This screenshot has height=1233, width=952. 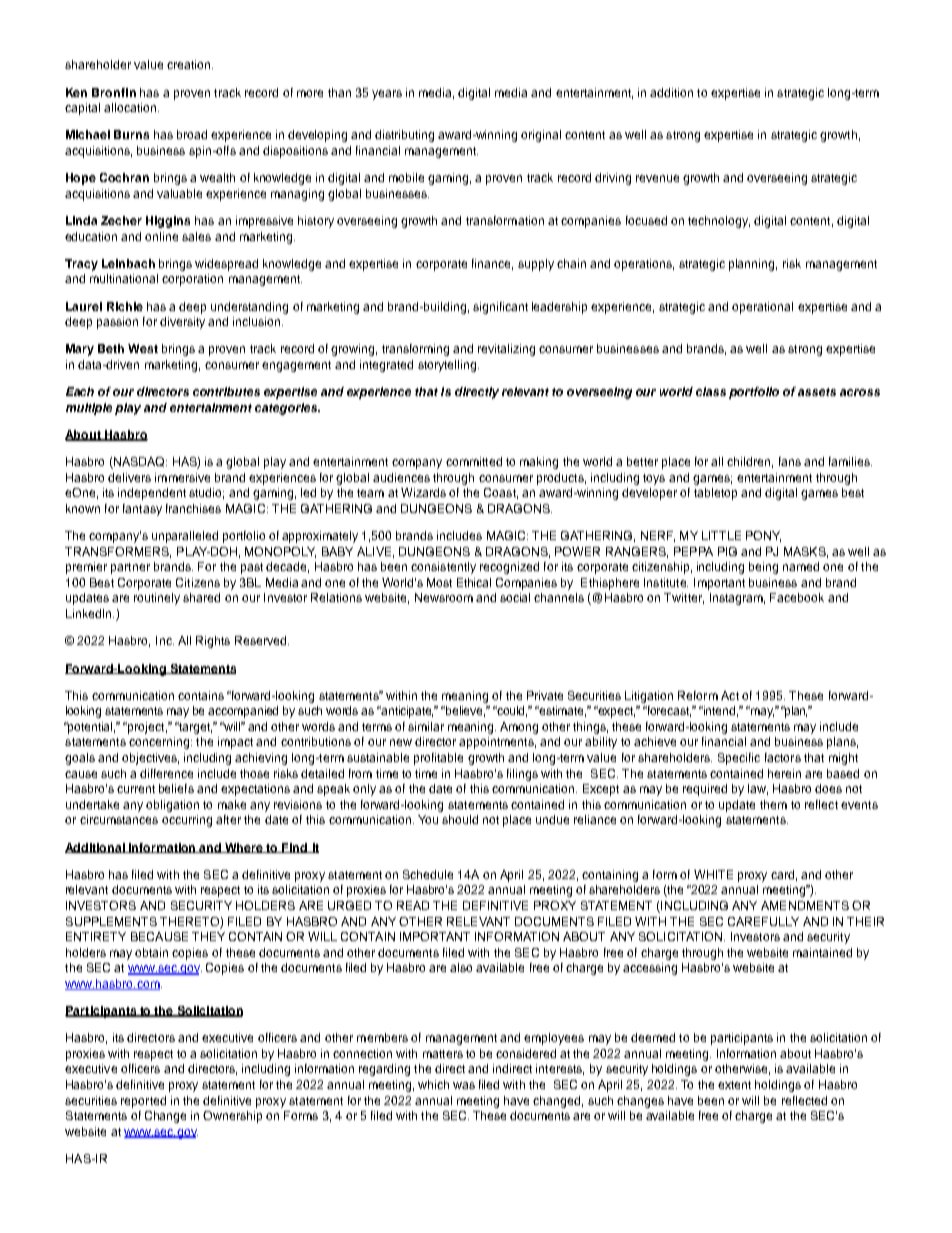 What do you see at coordinates (131, 107) in the screenshot?
I see `allocation` at bounding box center [131, 107].
